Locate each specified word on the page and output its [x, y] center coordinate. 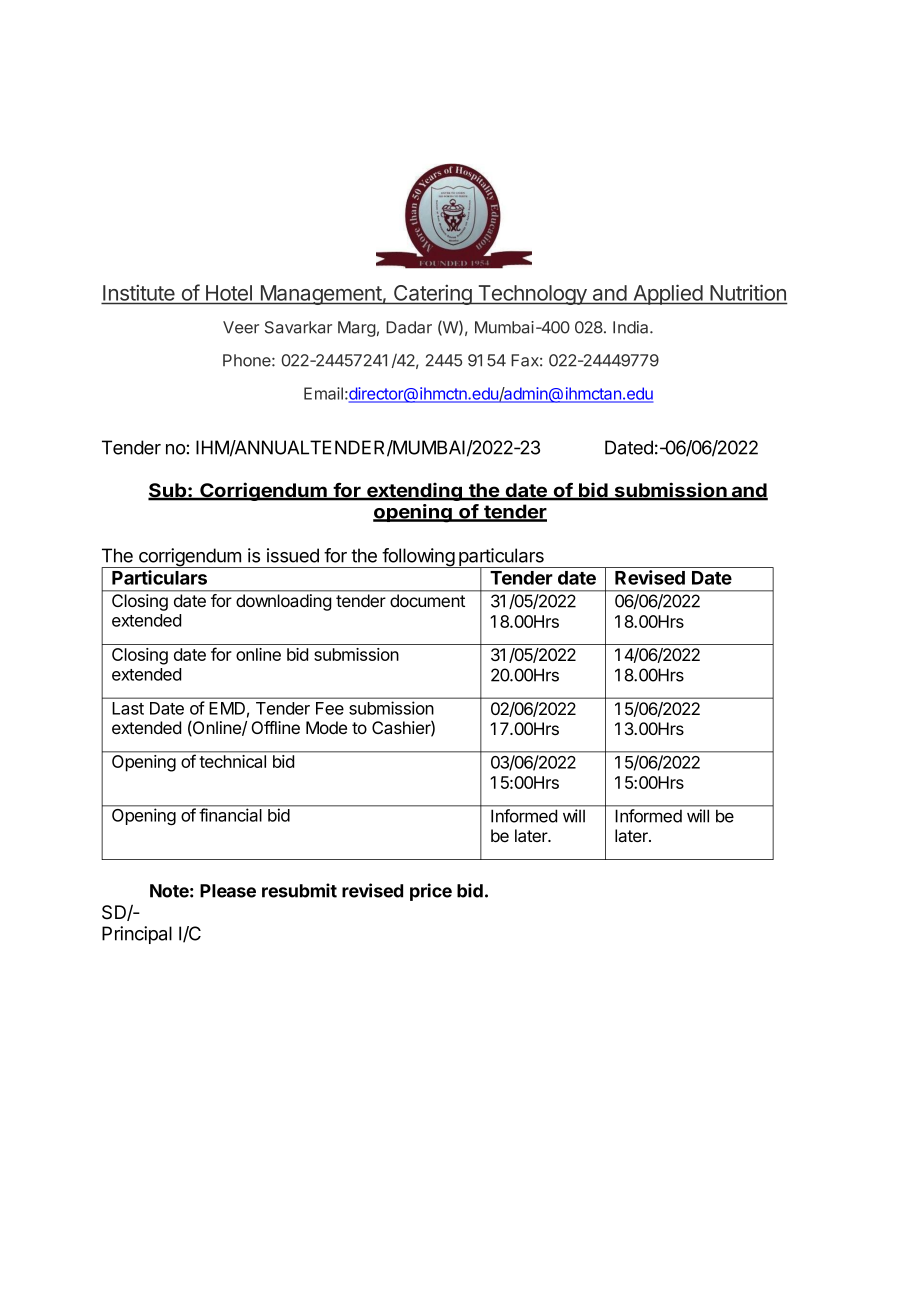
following [418, 558]
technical [233, 761]
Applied [667, 294]
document [427, 600]
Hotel [229, 293]
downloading [283, 602]
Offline [275, 727]
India [632, 327]
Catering [432, 294]
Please [228, 891]
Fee [330, 708]
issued [293, 555]
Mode [326, 727]
